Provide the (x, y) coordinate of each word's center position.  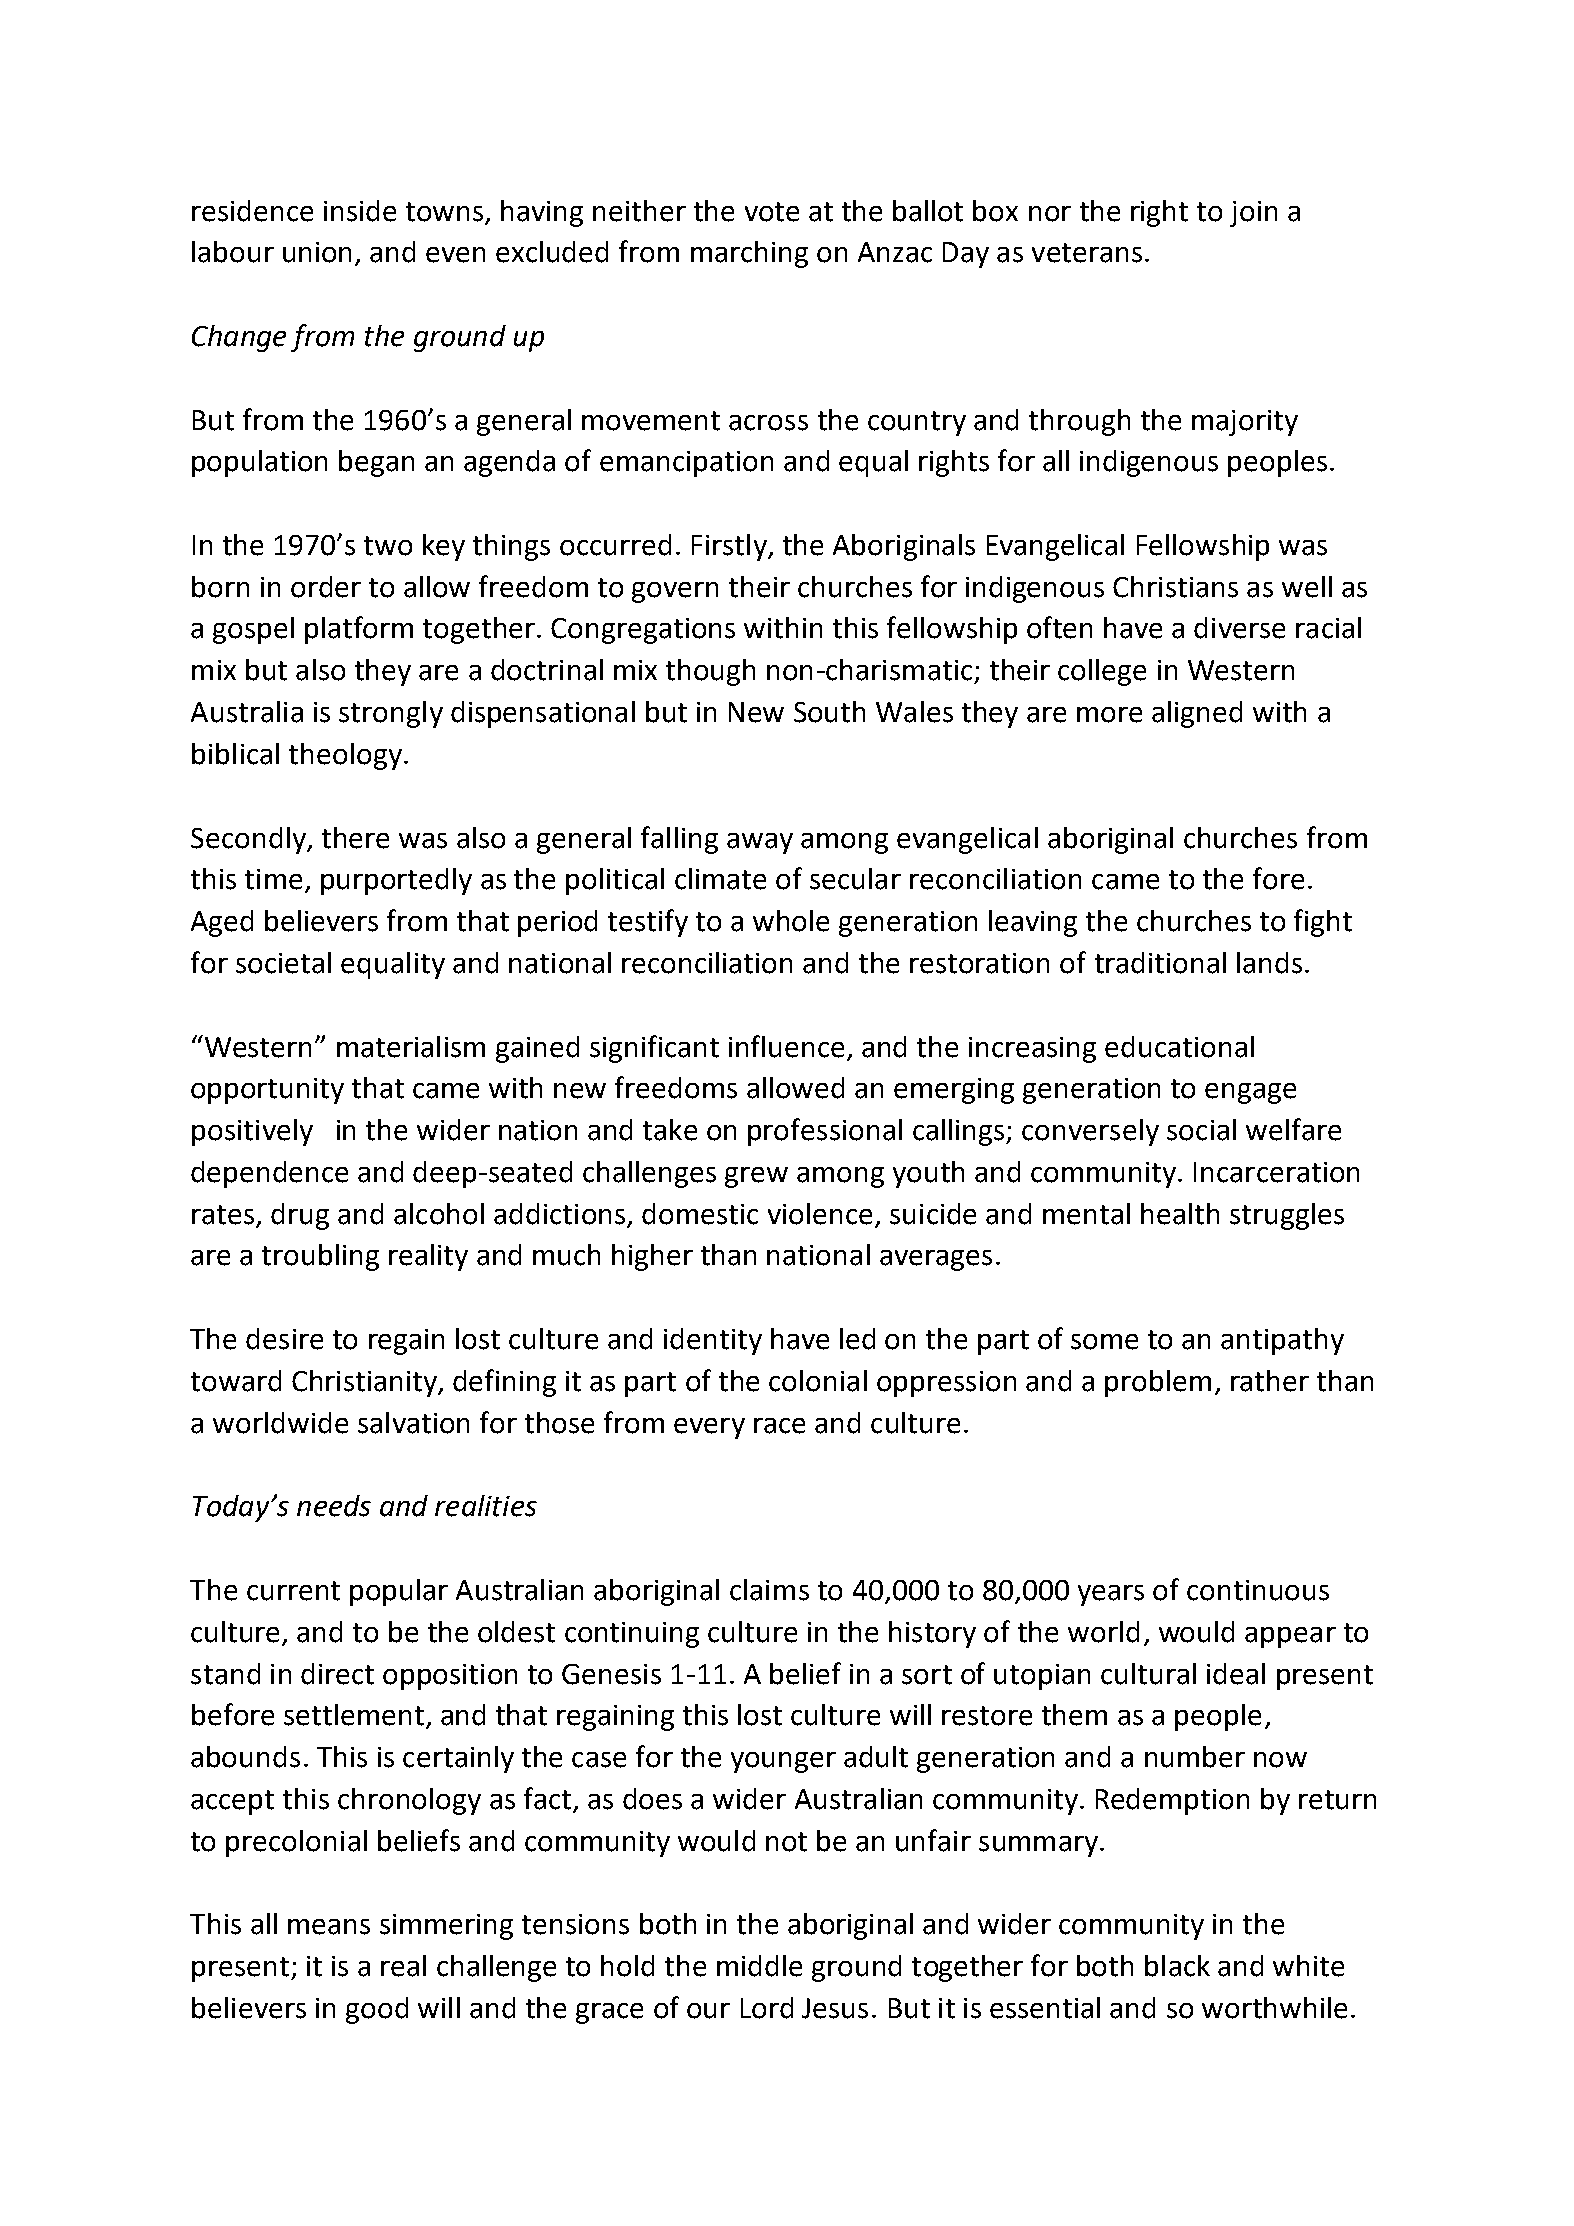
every (709, 1428)
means (329, 1927)
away (760, 843)
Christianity (365, 1383)
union (317, 252)
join (1253, 214)
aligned (1197, 714)
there (355, 838)
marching (749, 254)
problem (1158, 1383)
